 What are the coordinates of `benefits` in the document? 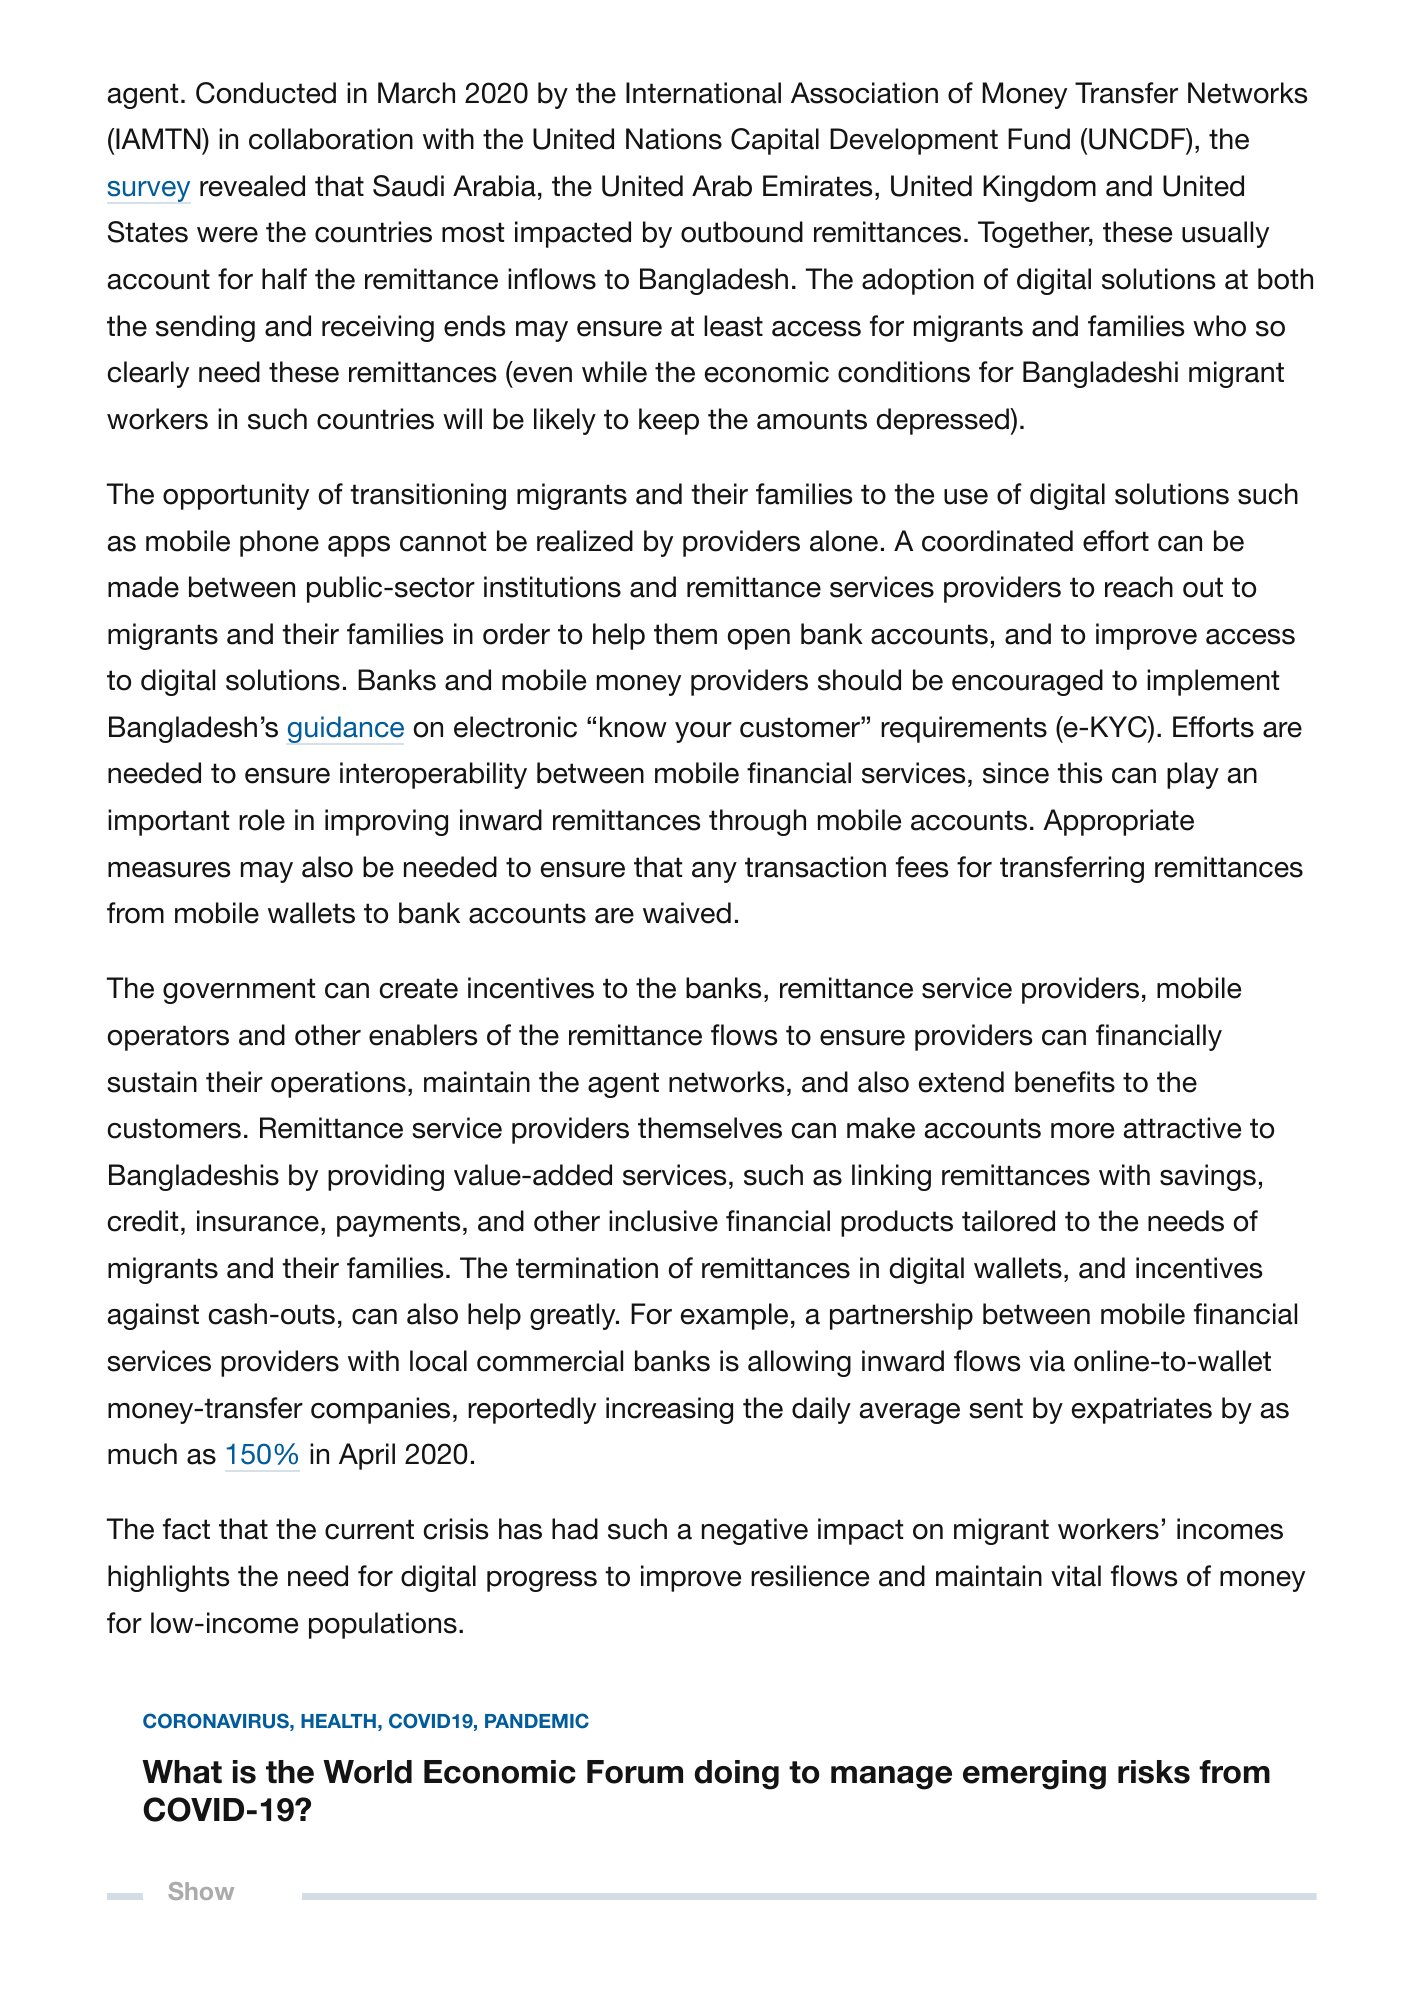 It's located at (1065, 1082).
